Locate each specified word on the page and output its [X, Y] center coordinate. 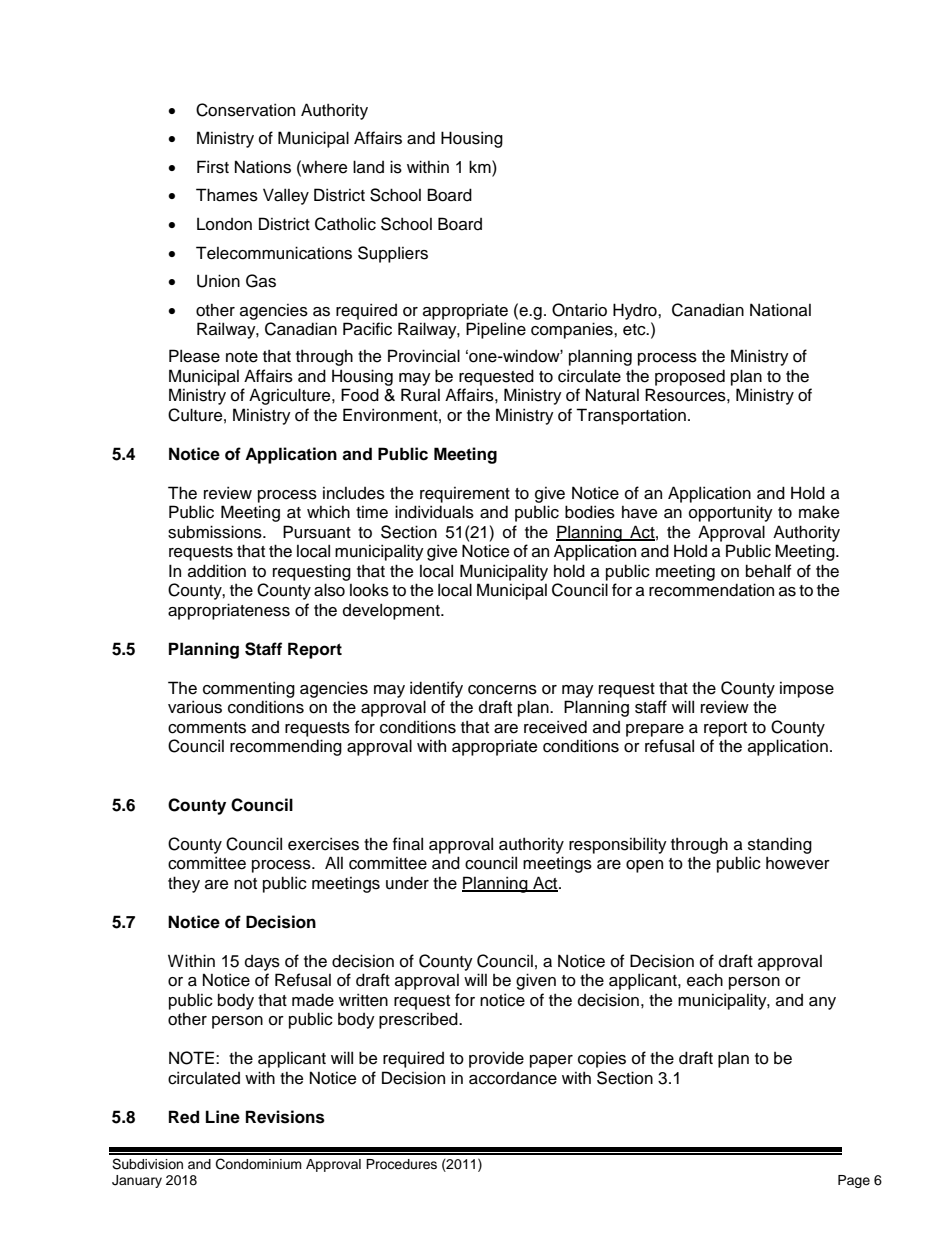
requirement [465, 495]
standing [780, 845]
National [780, 310]
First [213, 167]
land [368, 167]
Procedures [401, 1164]
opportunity [731, 513]
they [184, 884]
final [408, 844]
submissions [216, 532]
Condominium [259, 1164]
